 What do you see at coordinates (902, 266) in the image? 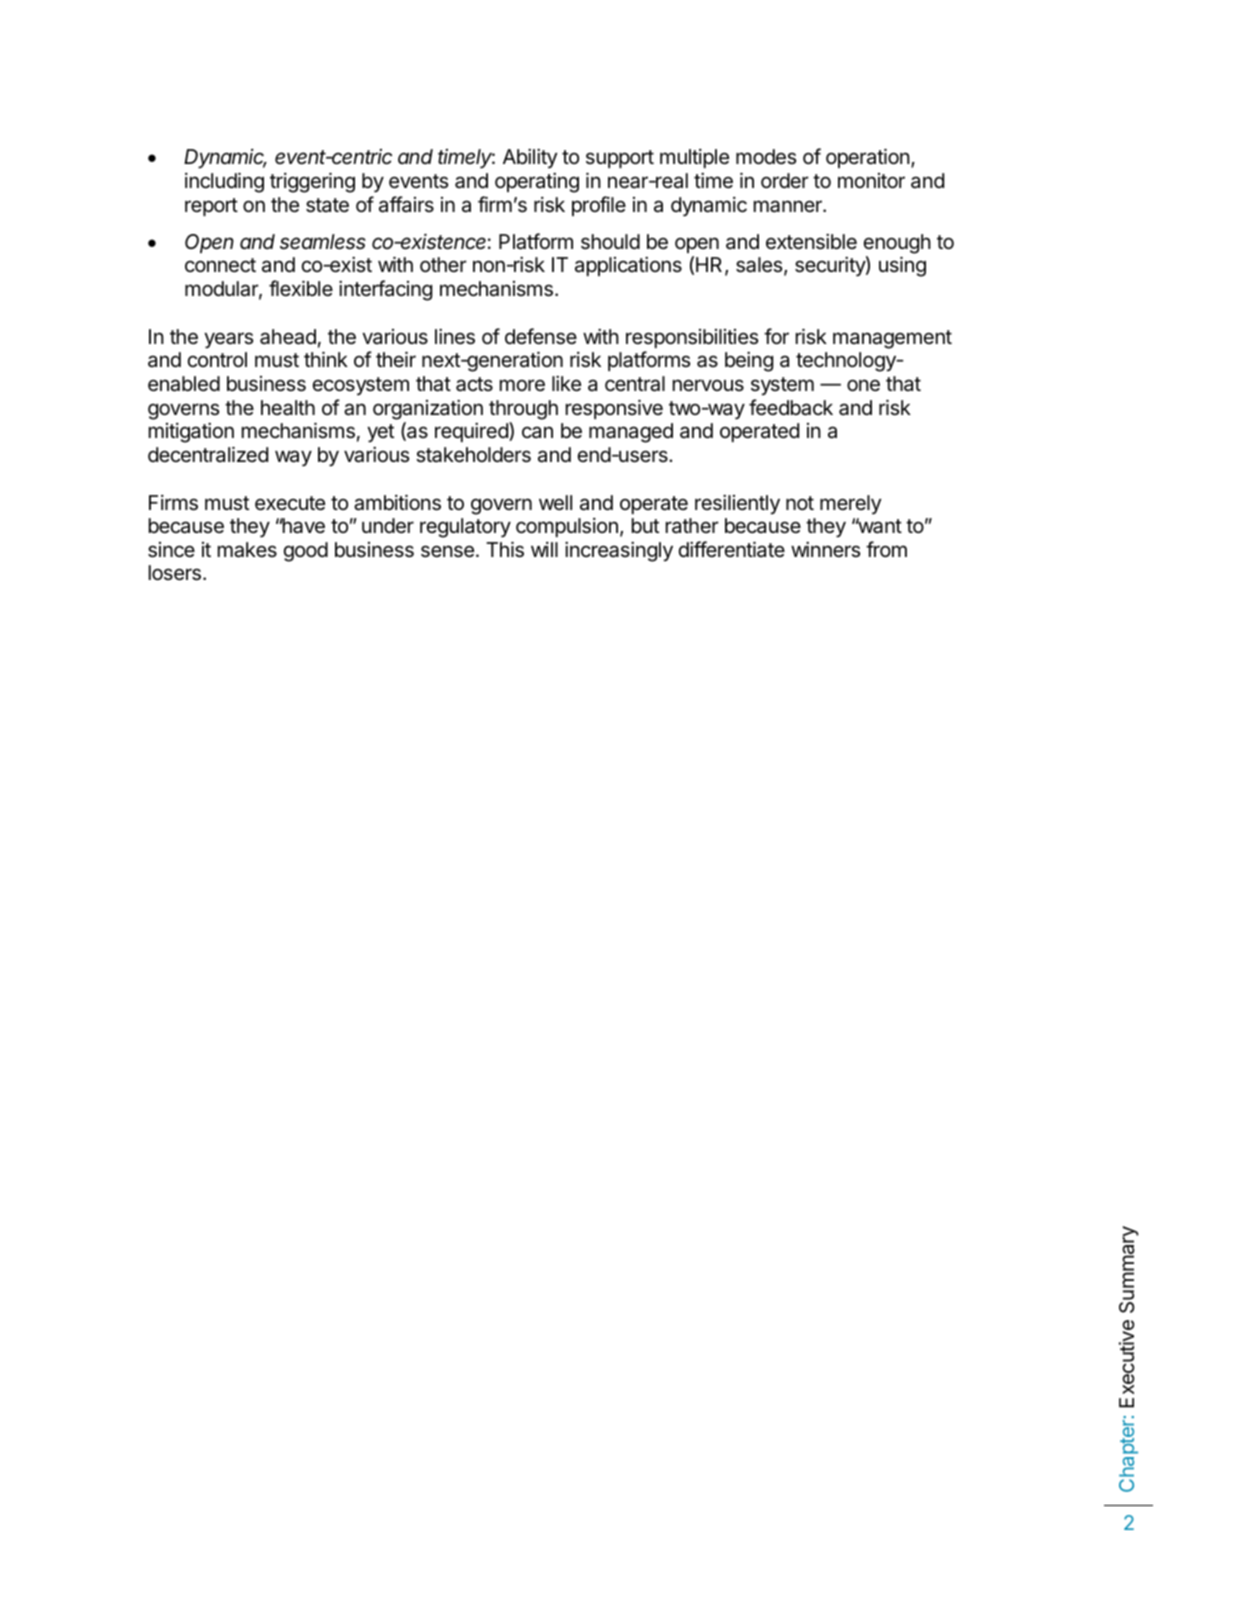
I see `using` at bounding box center [902, 266].
